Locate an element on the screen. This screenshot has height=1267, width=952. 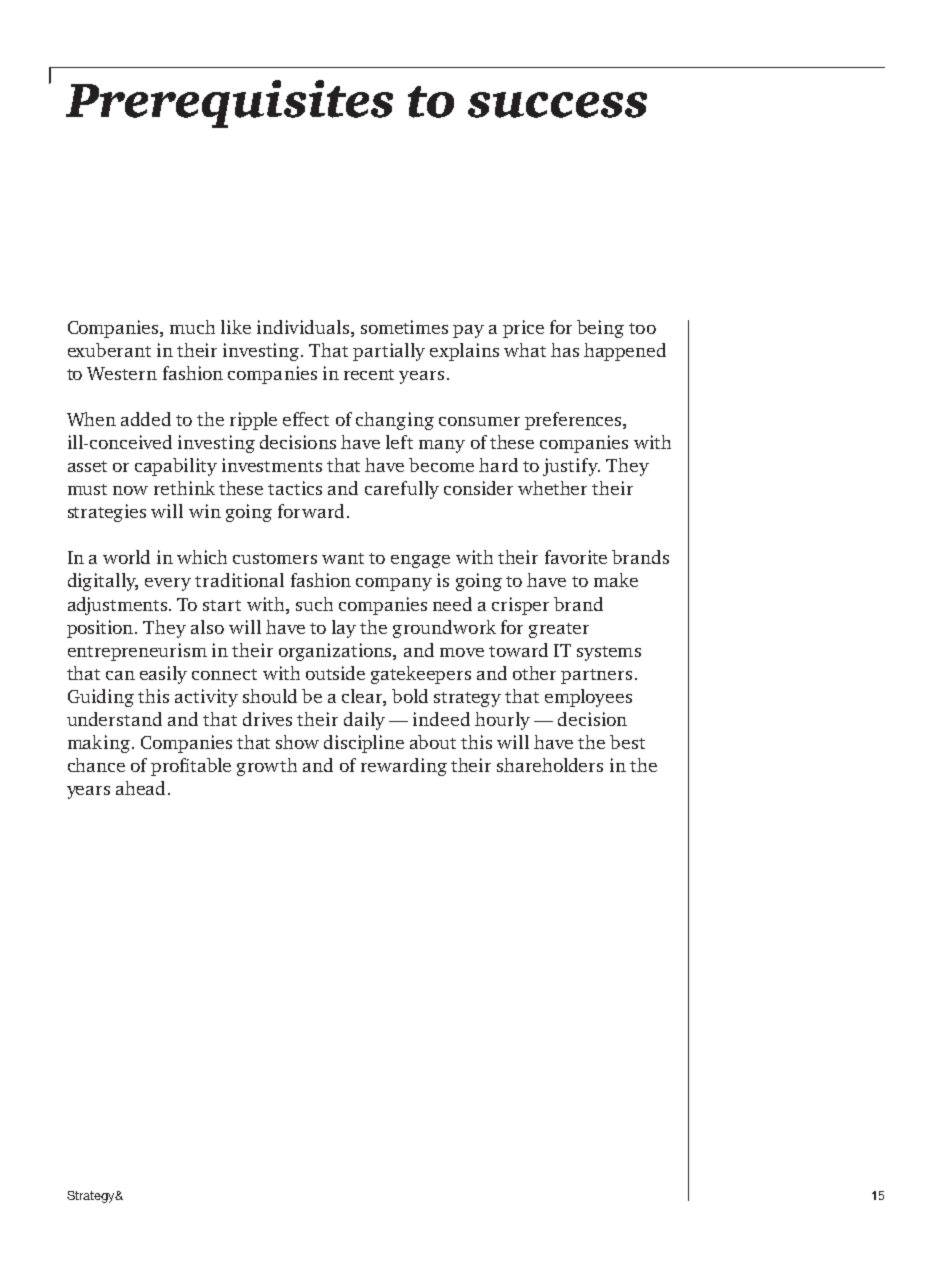
partially is located at coordinates (389, 352).
